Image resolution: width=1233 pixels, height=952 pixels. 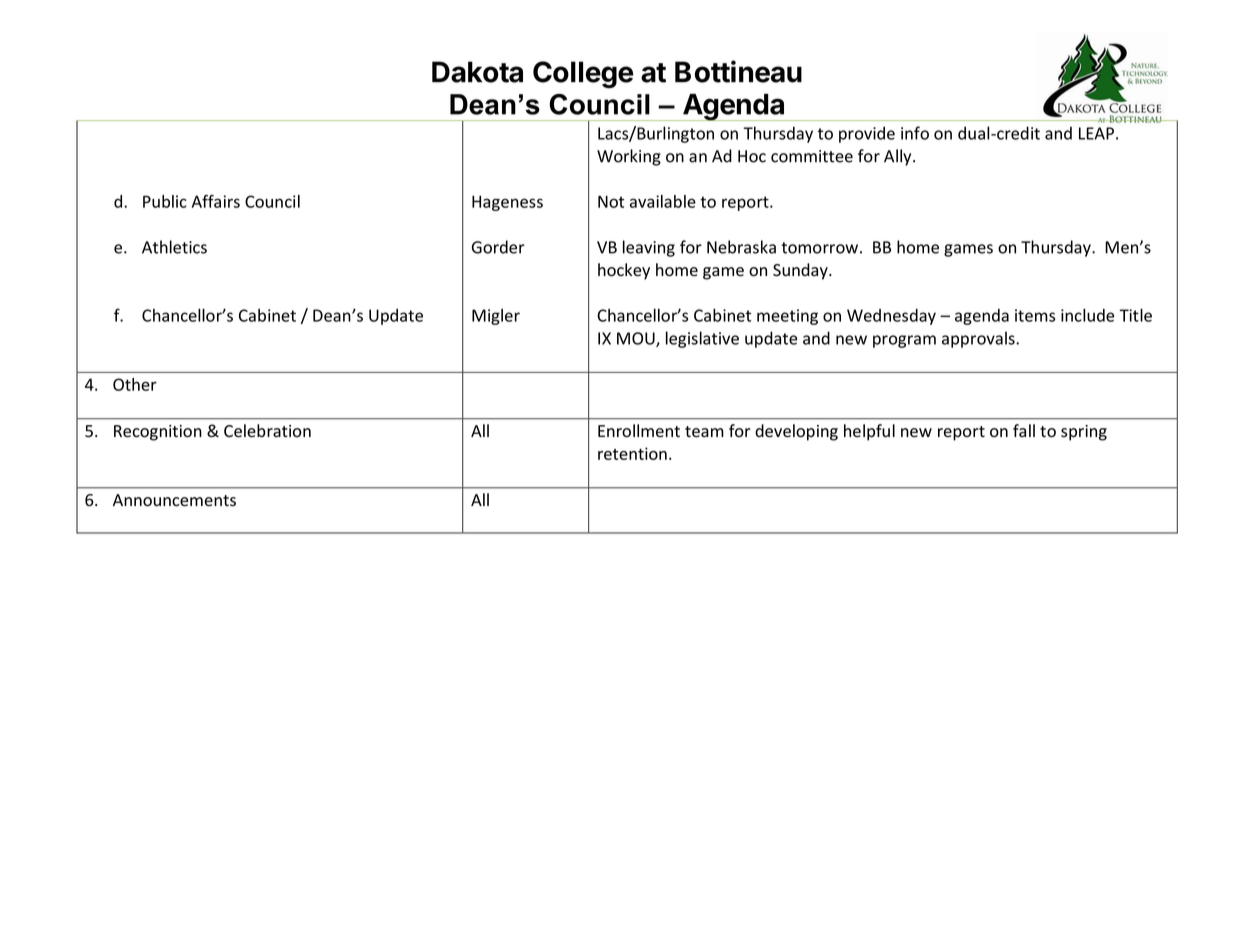 What do you see at coordinates (801, 271) in the page?
I see `Sunday` at bounding box center [801, 271].
